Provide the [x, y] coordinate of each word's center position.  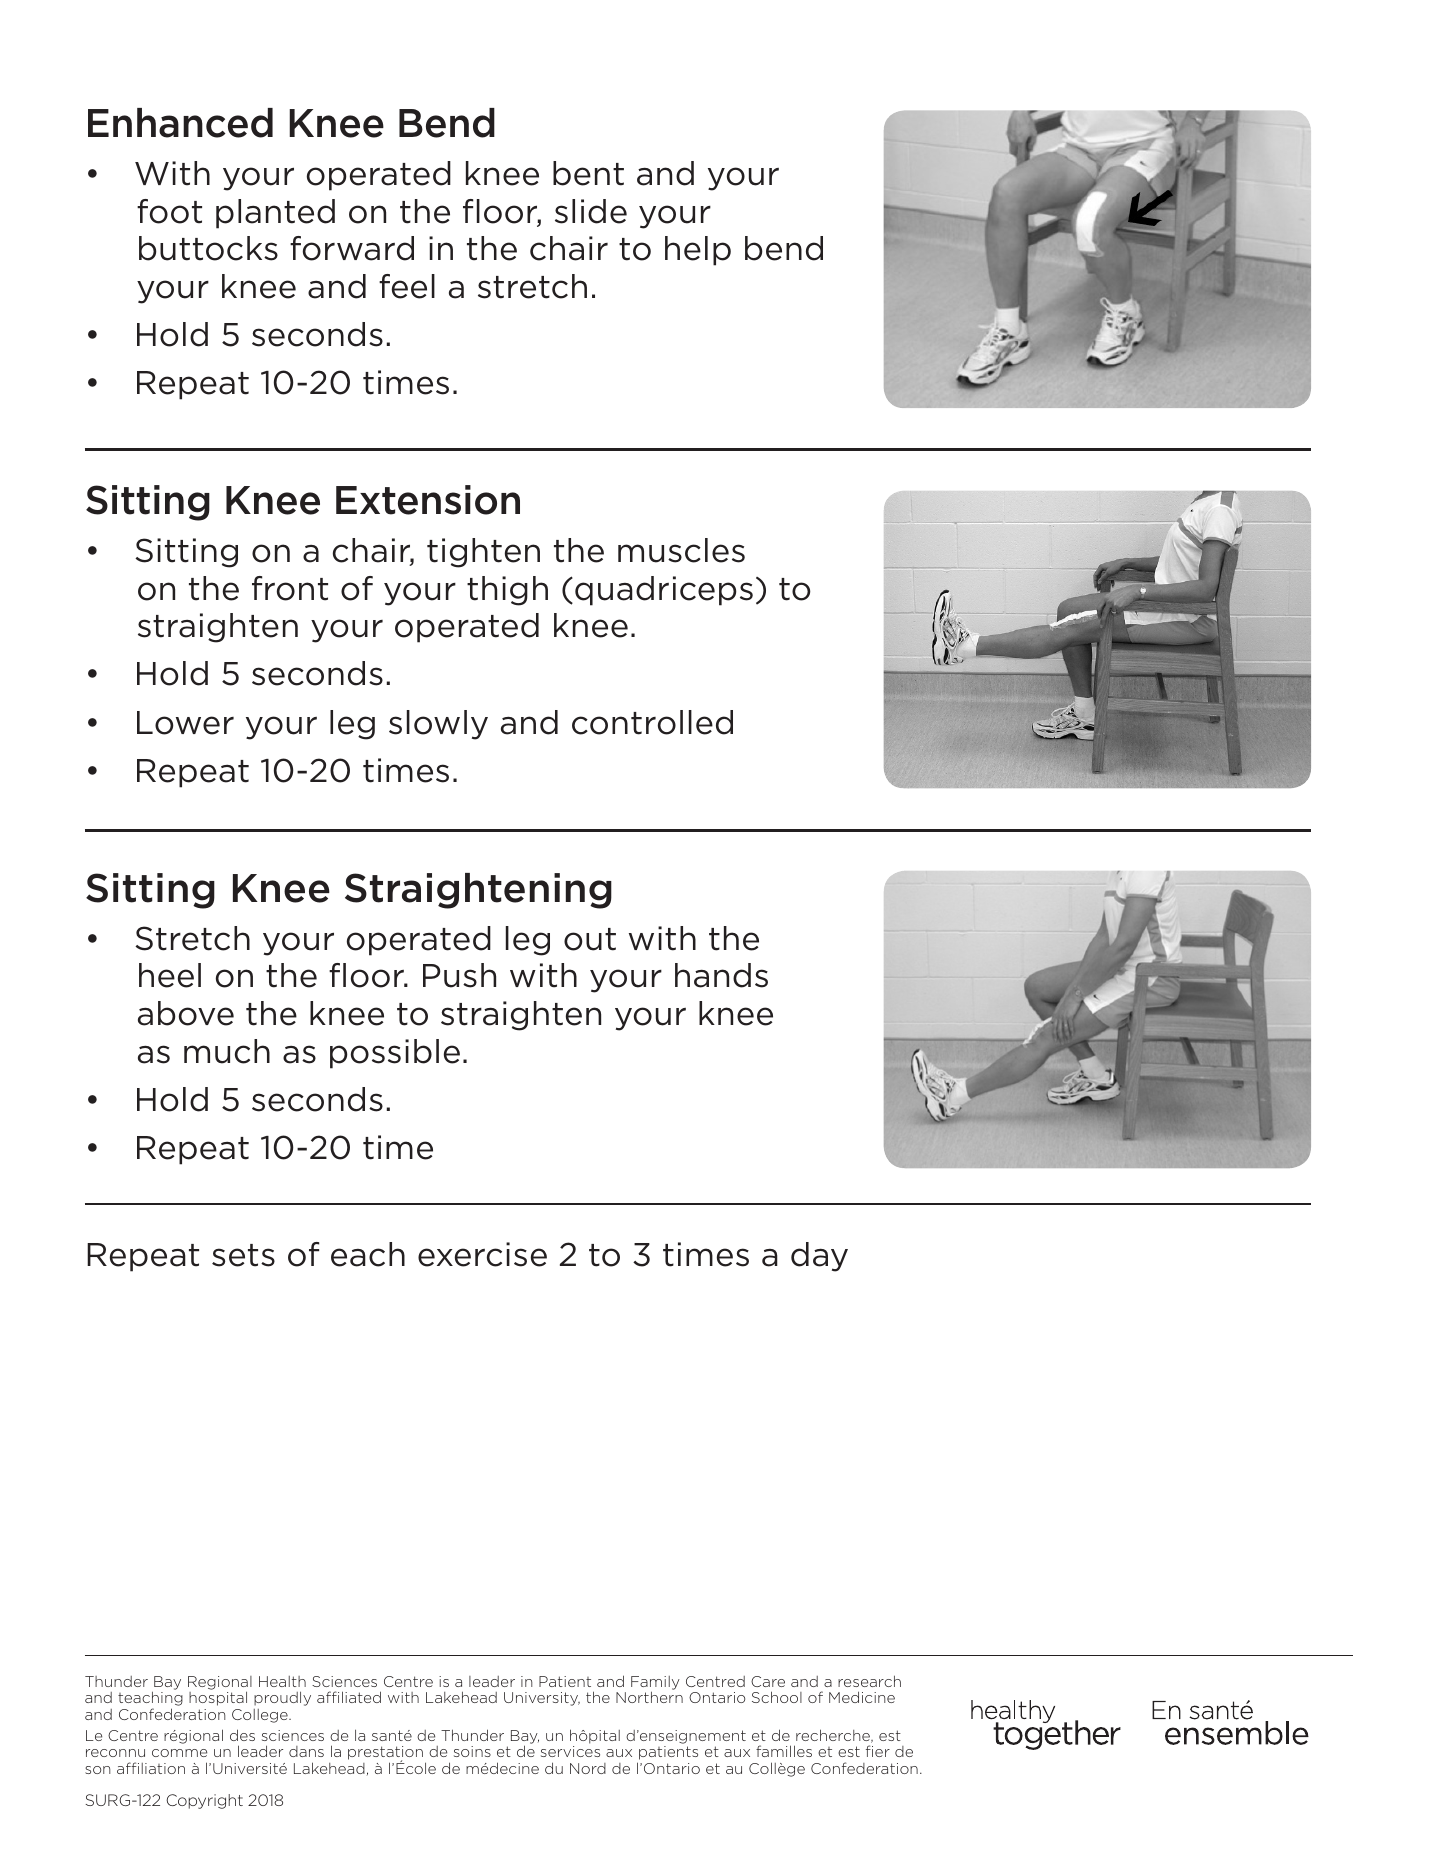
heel [170, 975]
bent [588, 173]
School [777, 1697]
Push [459, 975]
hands [721, 975]
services [570, 1751]
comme [179, 1753]
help [698, 251]
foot [169, 211]
